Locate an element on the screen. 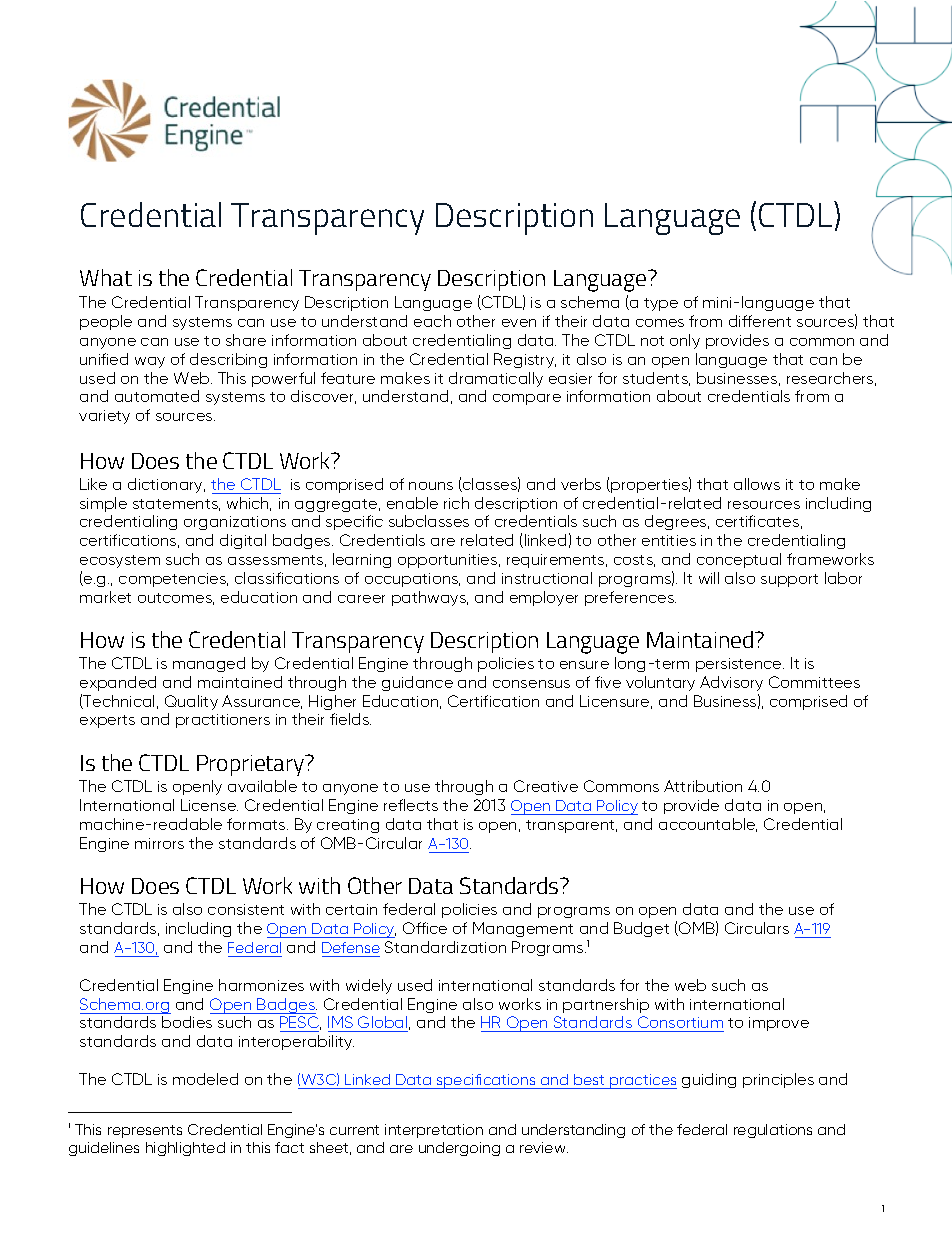 This screenshot has width=952, height=1233. different is located at coordinates (760, 321).
